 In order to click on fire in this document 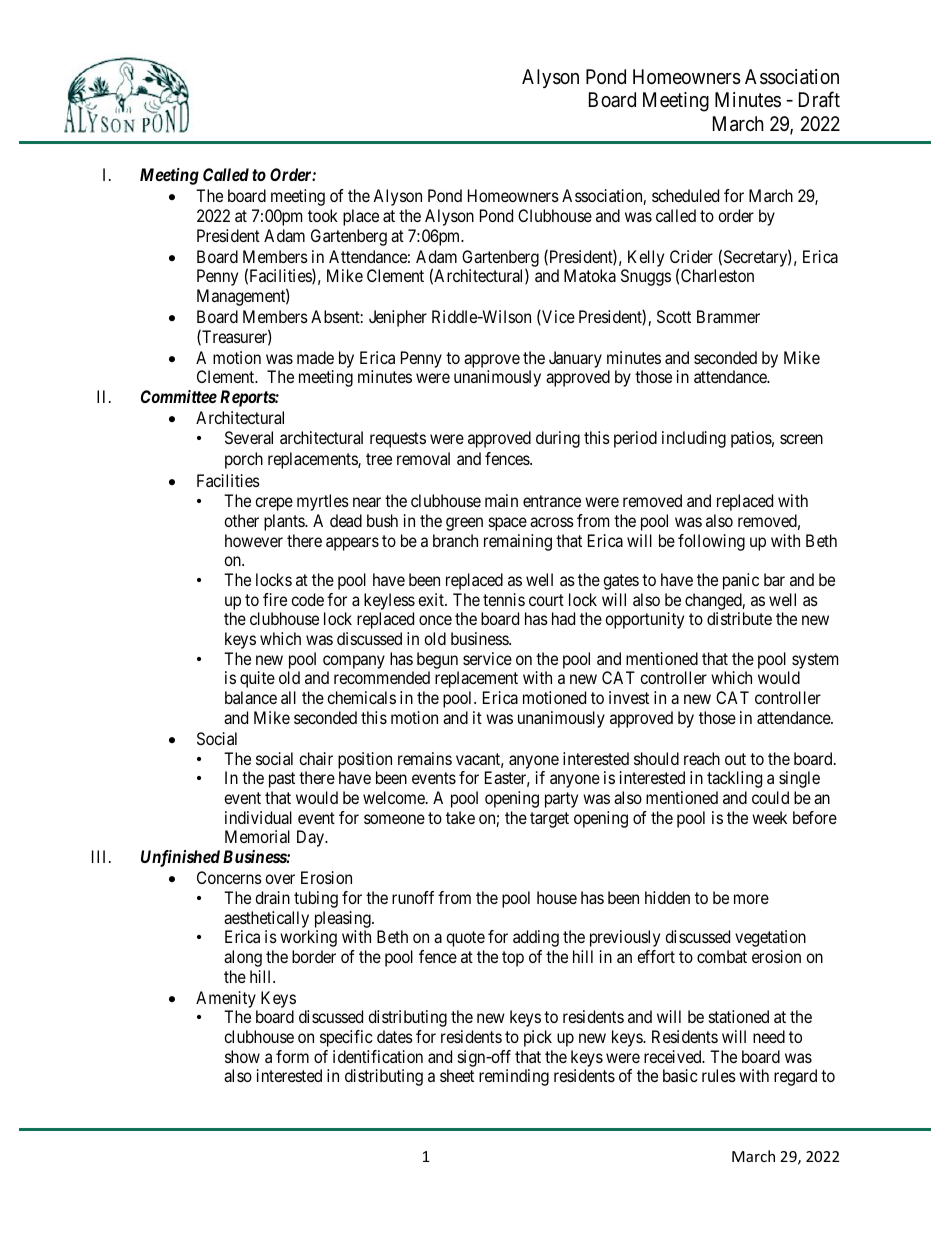, I will do `click(275, 599)`.
